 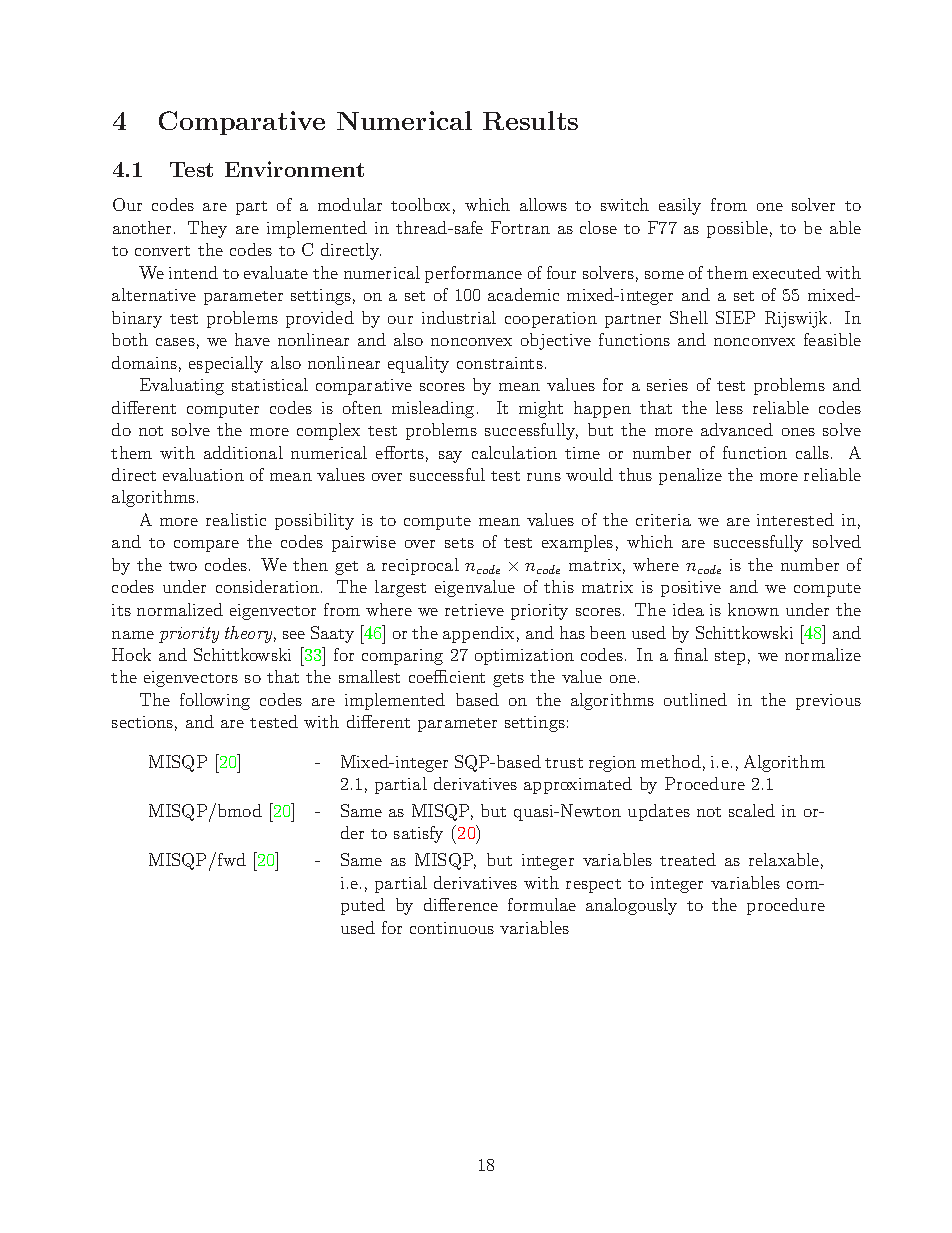 What do you see at coordinates (452, 928) in the image?
I see `continuous` at bounding box center [452, 928].
